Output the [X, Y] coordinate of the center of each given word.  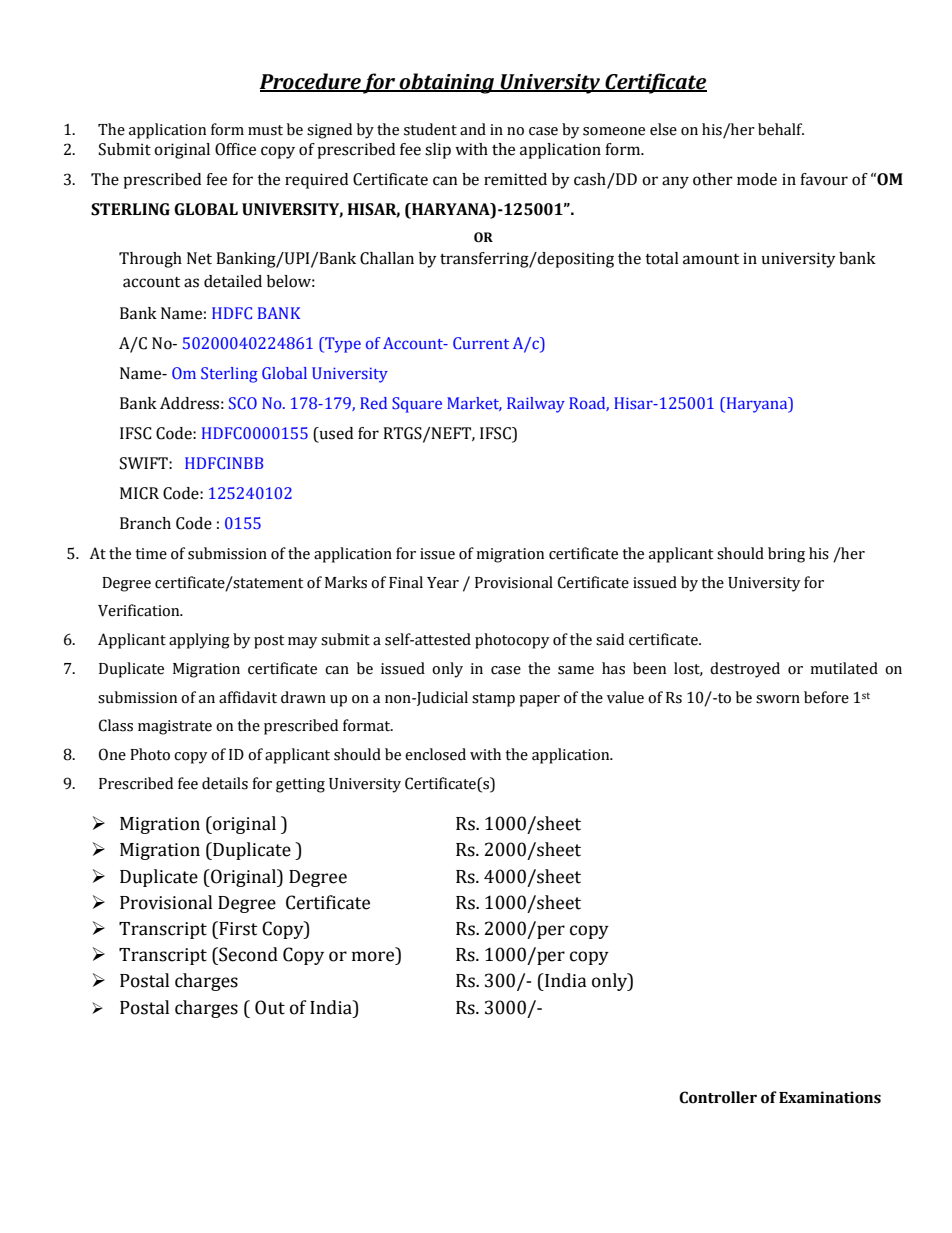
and [473, 129]
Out [270, 1007]
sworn [778, 699]
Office [235, 149]
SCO [243, 403]
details [225, 783]
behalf [781, 129]
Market [474, 404]
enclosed [435, 754]
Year [443, 583]
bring [786, 555]
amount [711, 259]
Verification [140, 610]
